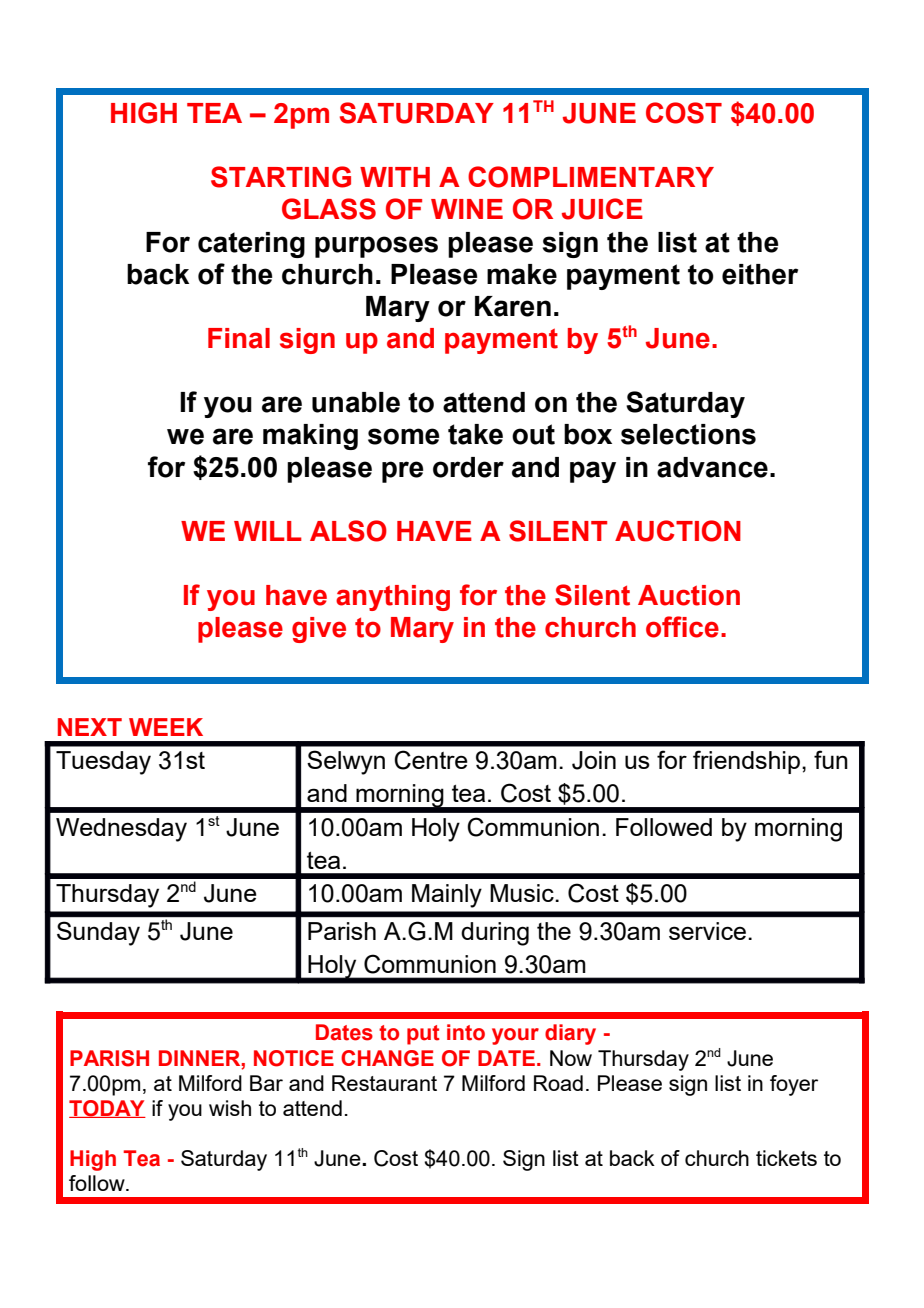 Image resolution: width=924 pixels, height=1308 pixels. Describe the element at coordinates (384, 1083) in the document. I see `Restaurant` at that location.
